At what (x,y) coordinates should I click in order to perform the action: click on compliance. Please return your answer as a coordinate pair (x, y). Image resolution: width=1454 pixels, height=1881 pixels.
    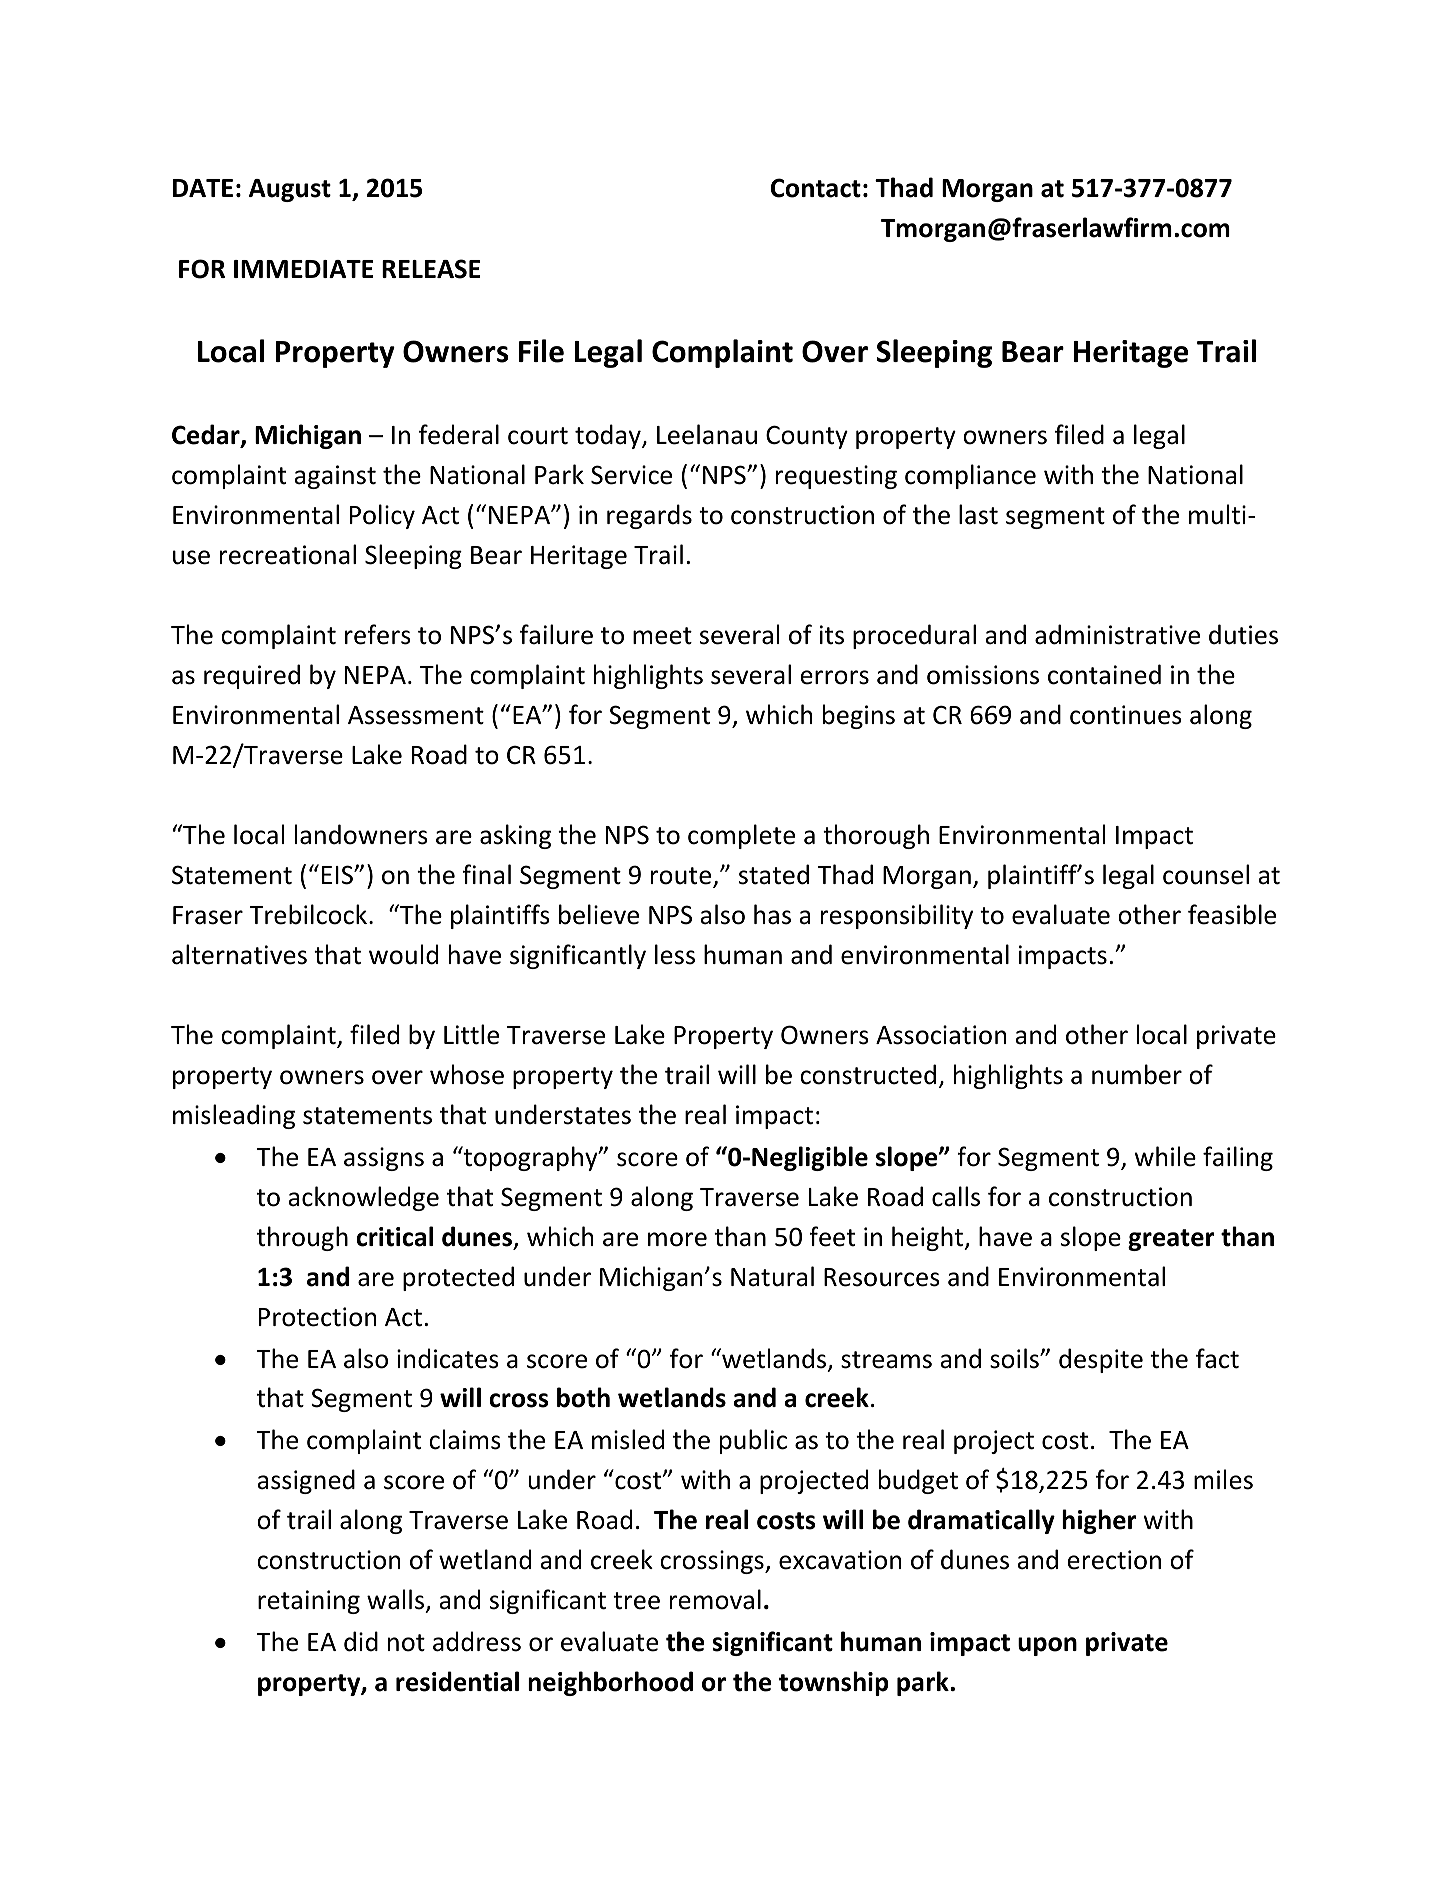
    Looking at the image, I should click on (970, 476).
